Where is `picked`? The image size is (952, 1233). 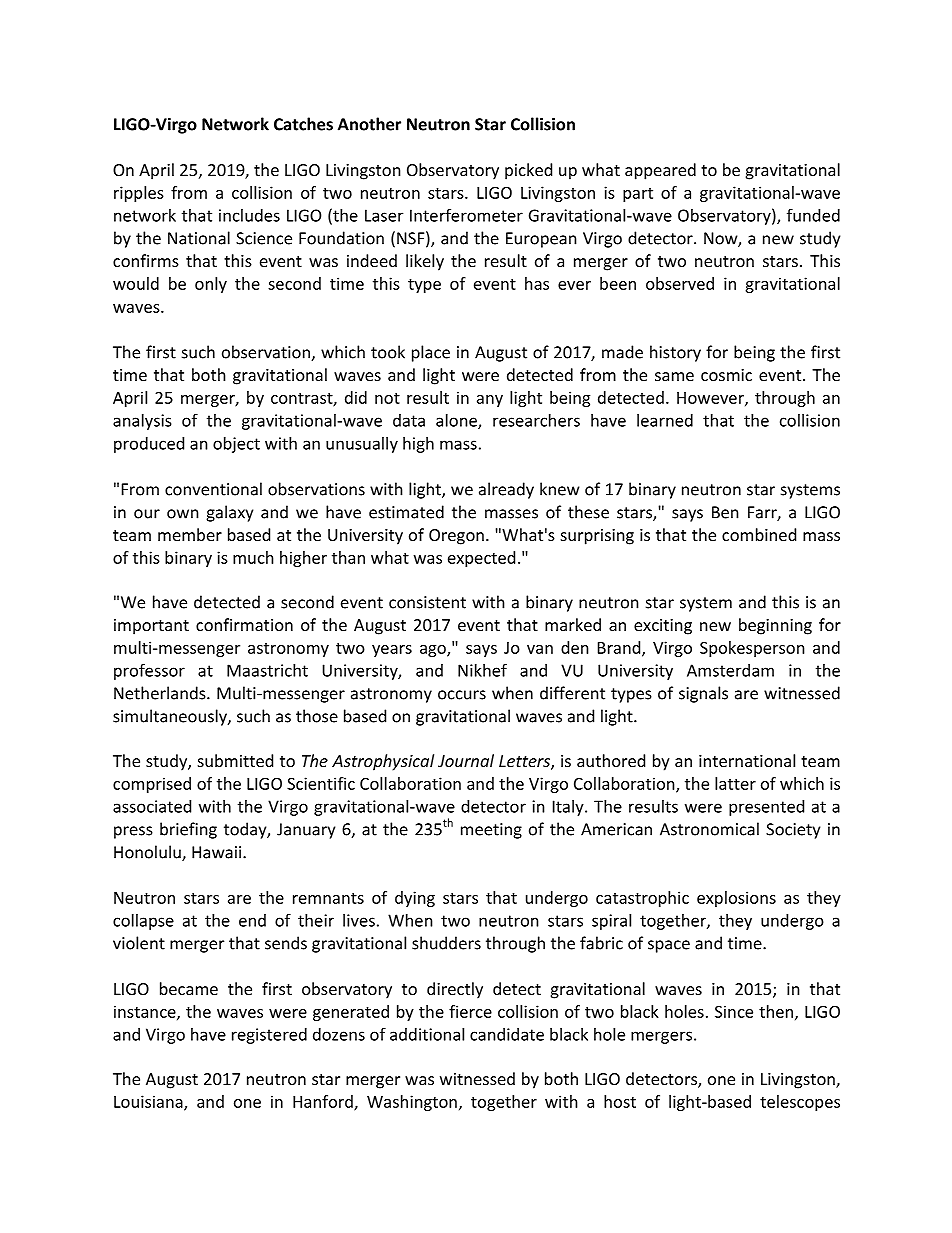 picked is located at coordinates (528, 171).
